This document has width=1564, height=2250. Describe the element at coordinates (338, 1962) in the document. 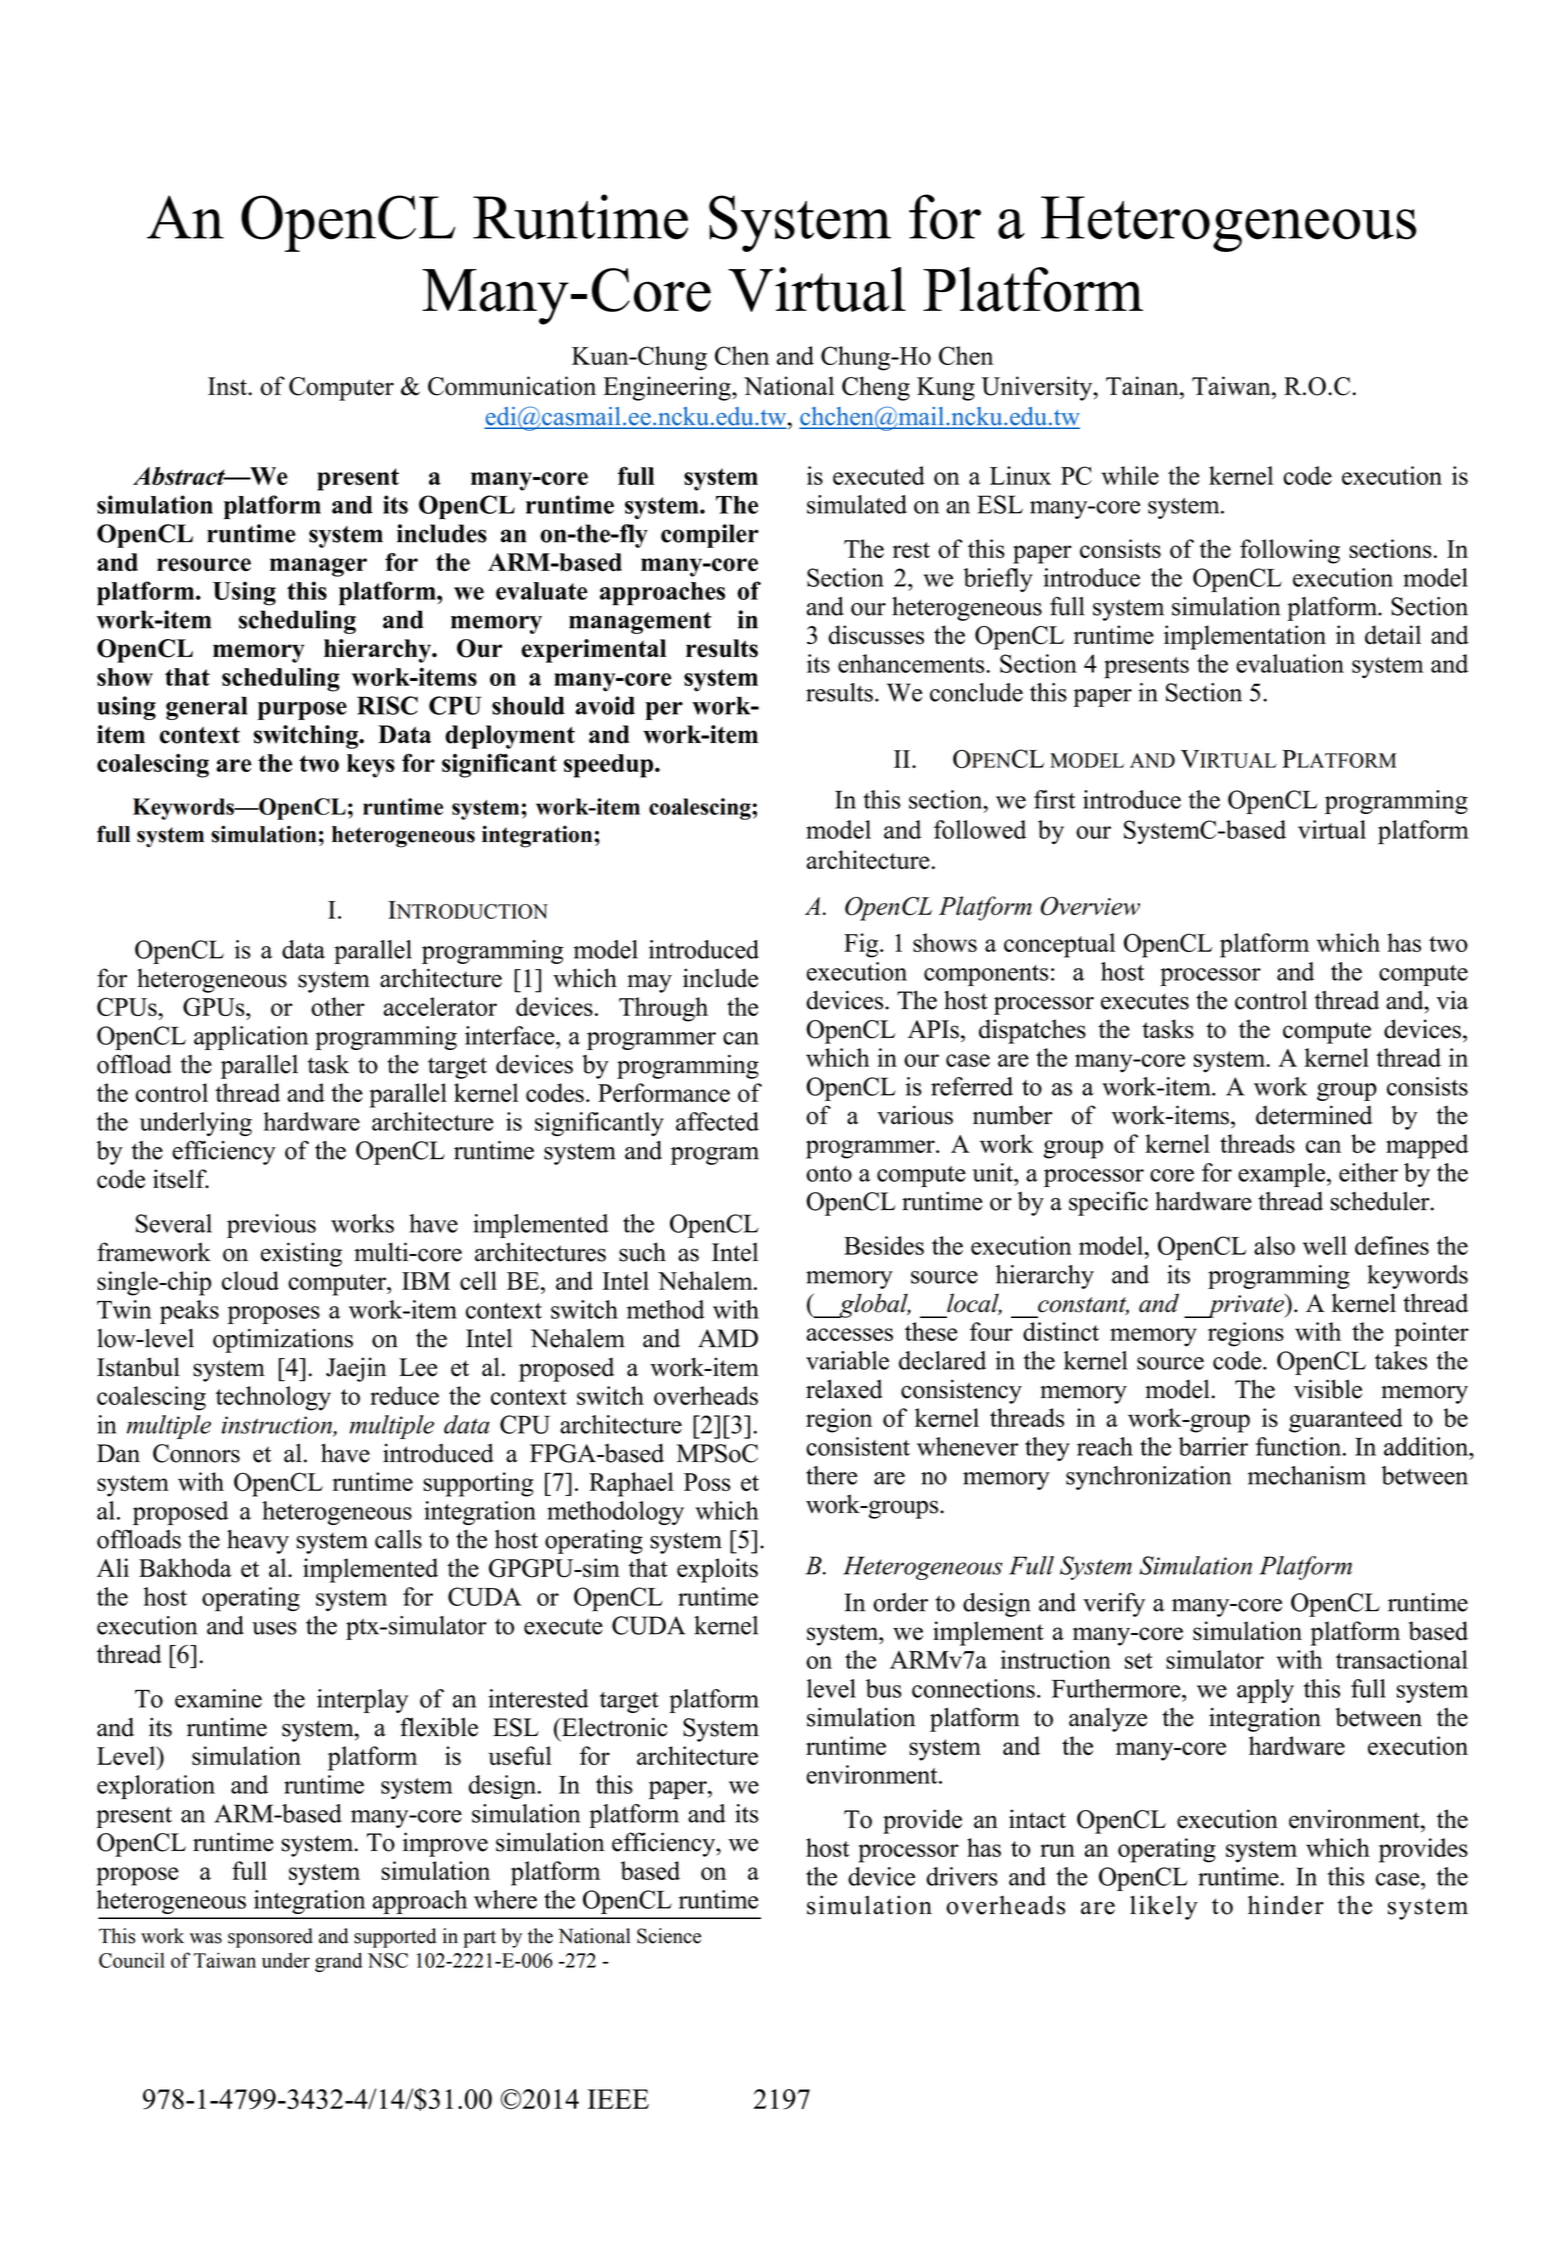

I see `grand` at that location.
